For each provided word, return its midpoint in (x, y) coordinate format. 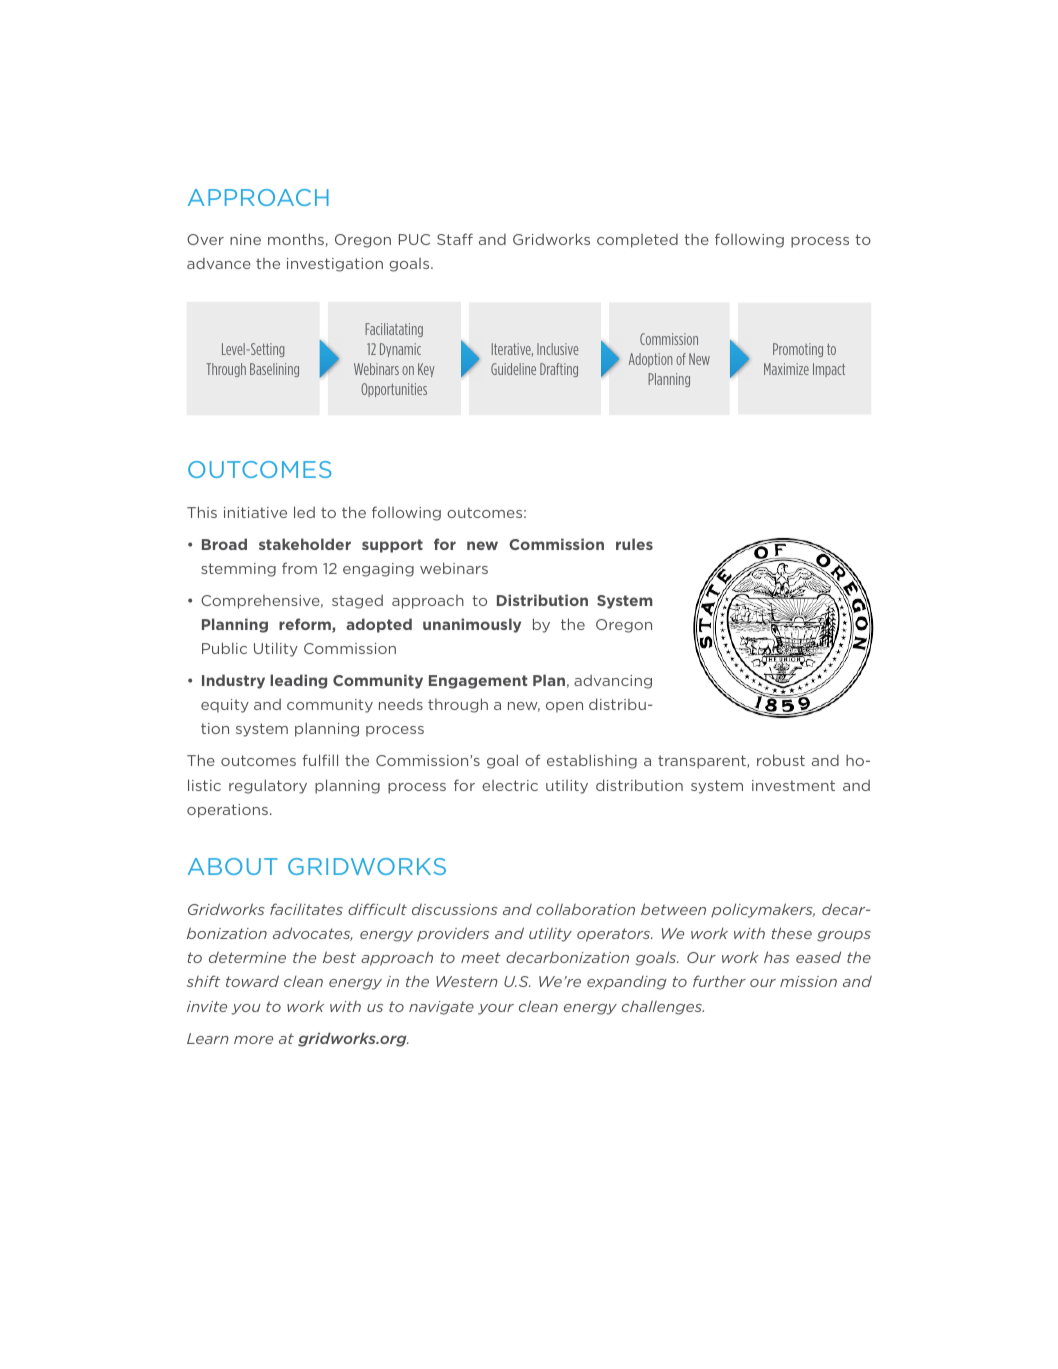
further (719, 981)
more (253, 1040)
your (496, 1009)
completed (637, 241)
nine (245, 239)
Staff (455, 239)
